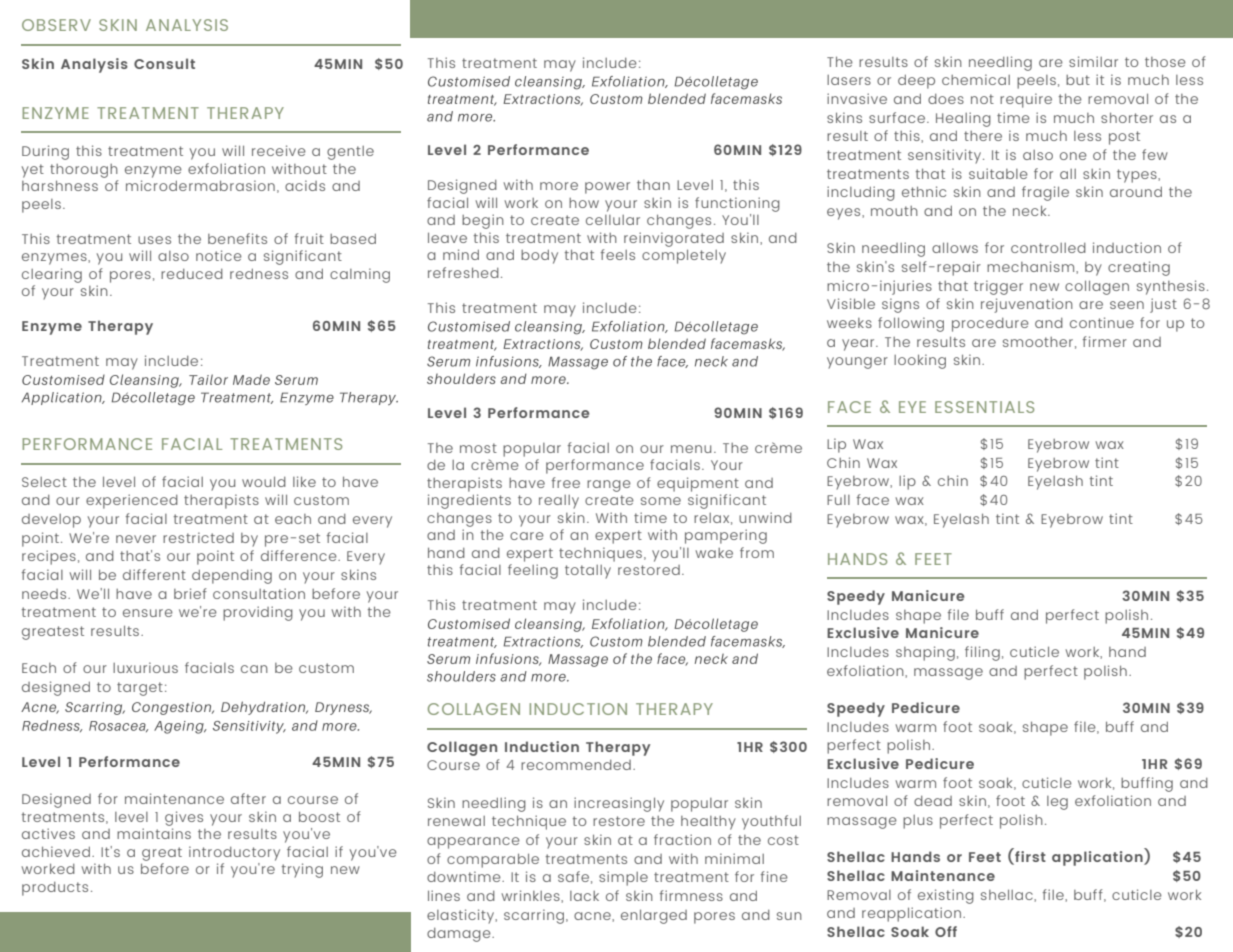 The image size is (1233, 952). Describe the element at coordinates (584, 896) in the page. I see `lack` at that location.
